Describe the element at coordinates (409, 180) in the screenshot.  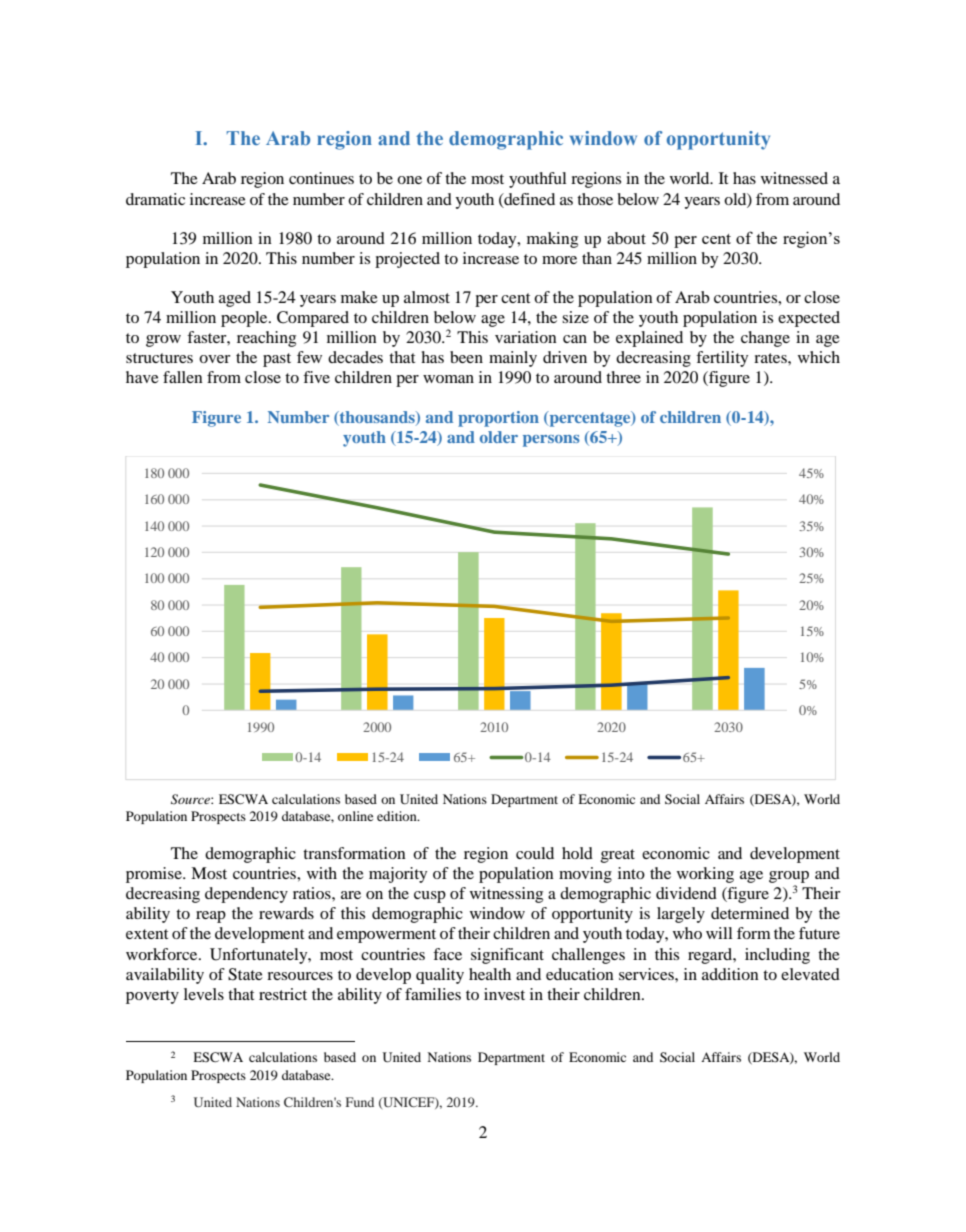
I see `one` at that location.
